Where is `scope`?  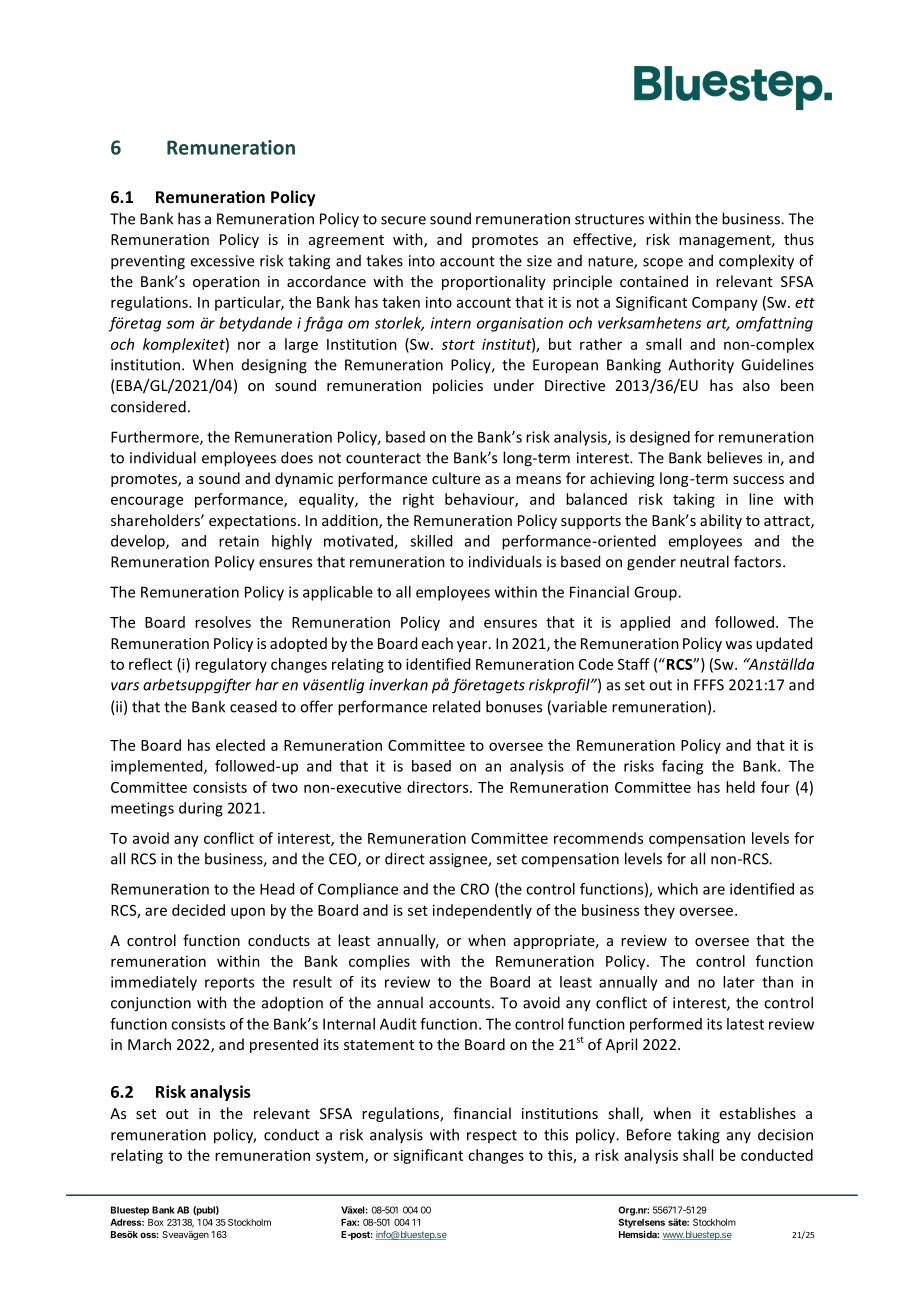
scope is located at coordinates (663, 264).
